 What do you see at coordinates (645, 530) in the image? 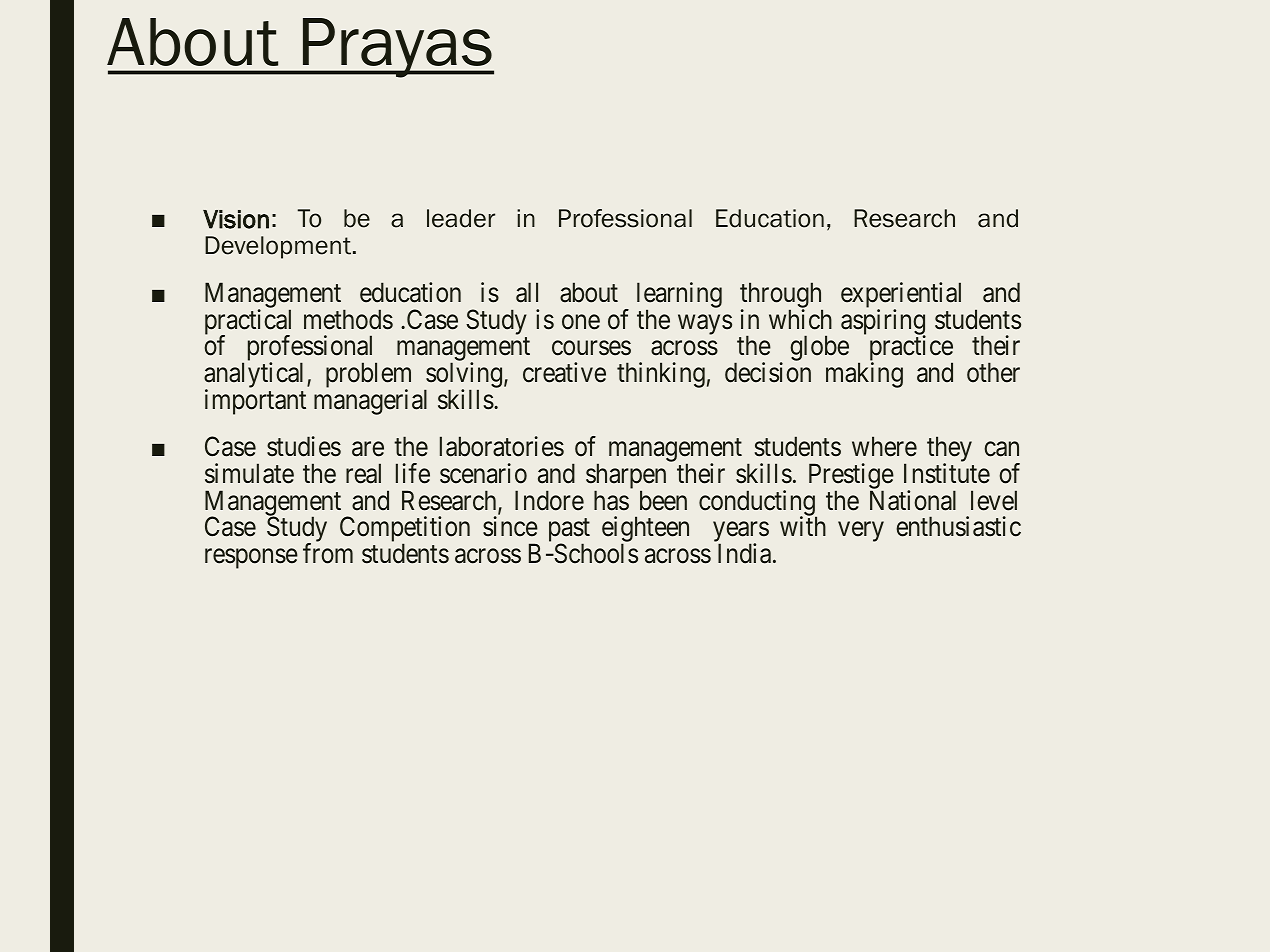
I see `eighteen` at bounding box center [645, 530].
